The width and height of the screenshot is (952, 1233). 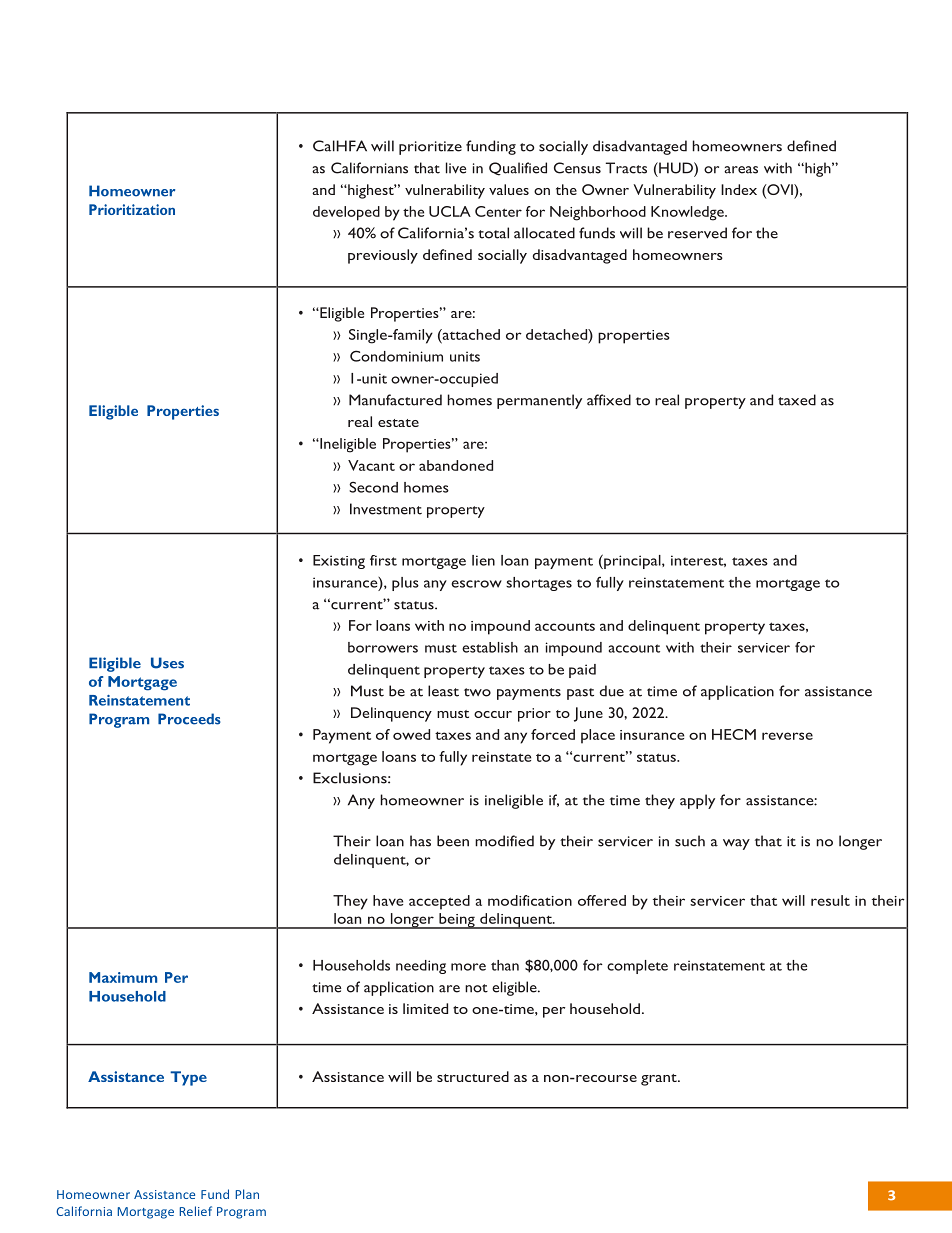 I want to click on Existing, so click(x=339, y=562).
